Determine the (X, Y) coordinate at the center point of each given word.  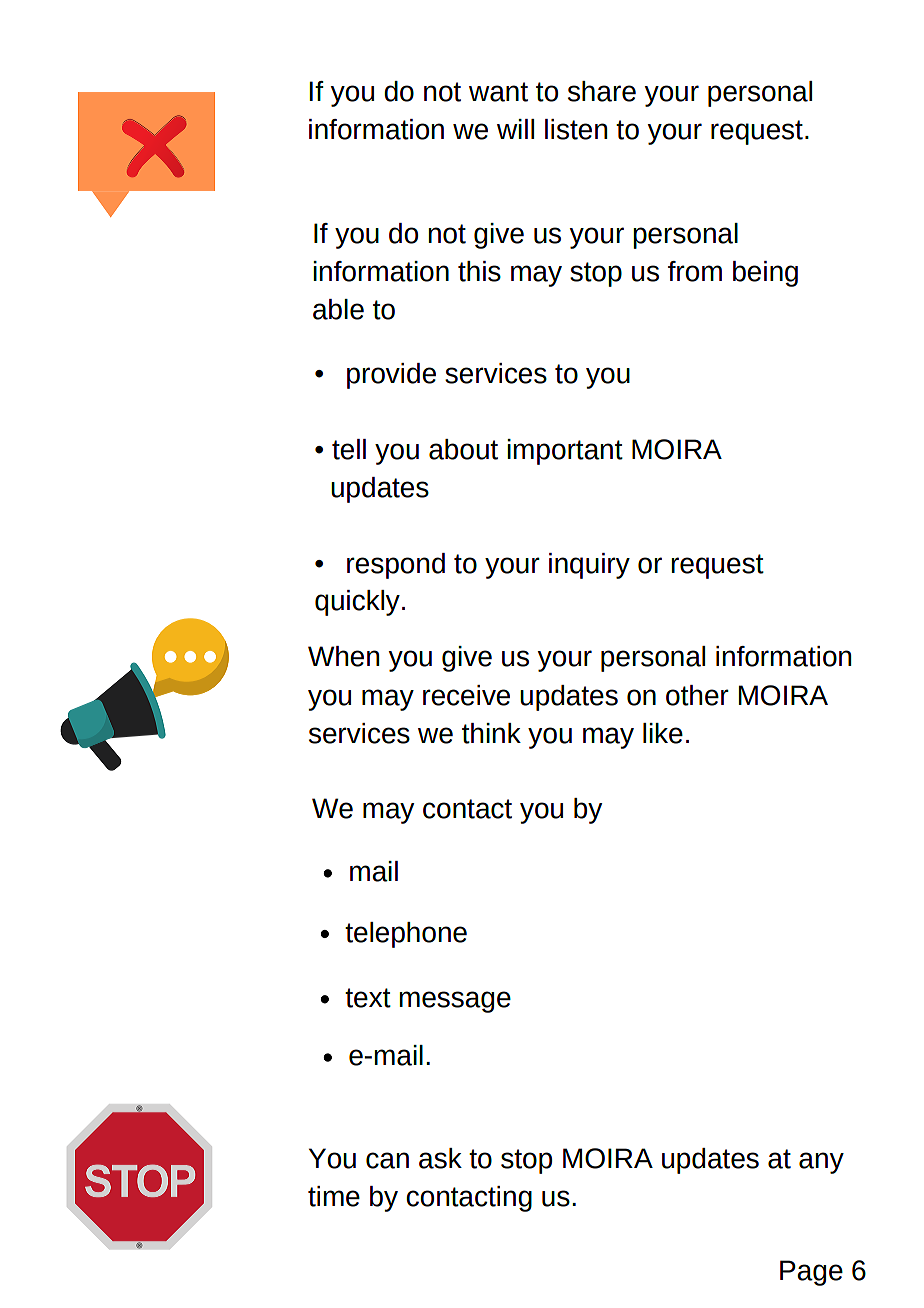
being (765, 274)
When (343, 656)
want (498, 92)
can (387, 1160)
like (663, 733)
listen (576, 129)
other (697, 695)
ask (440, 1158)
